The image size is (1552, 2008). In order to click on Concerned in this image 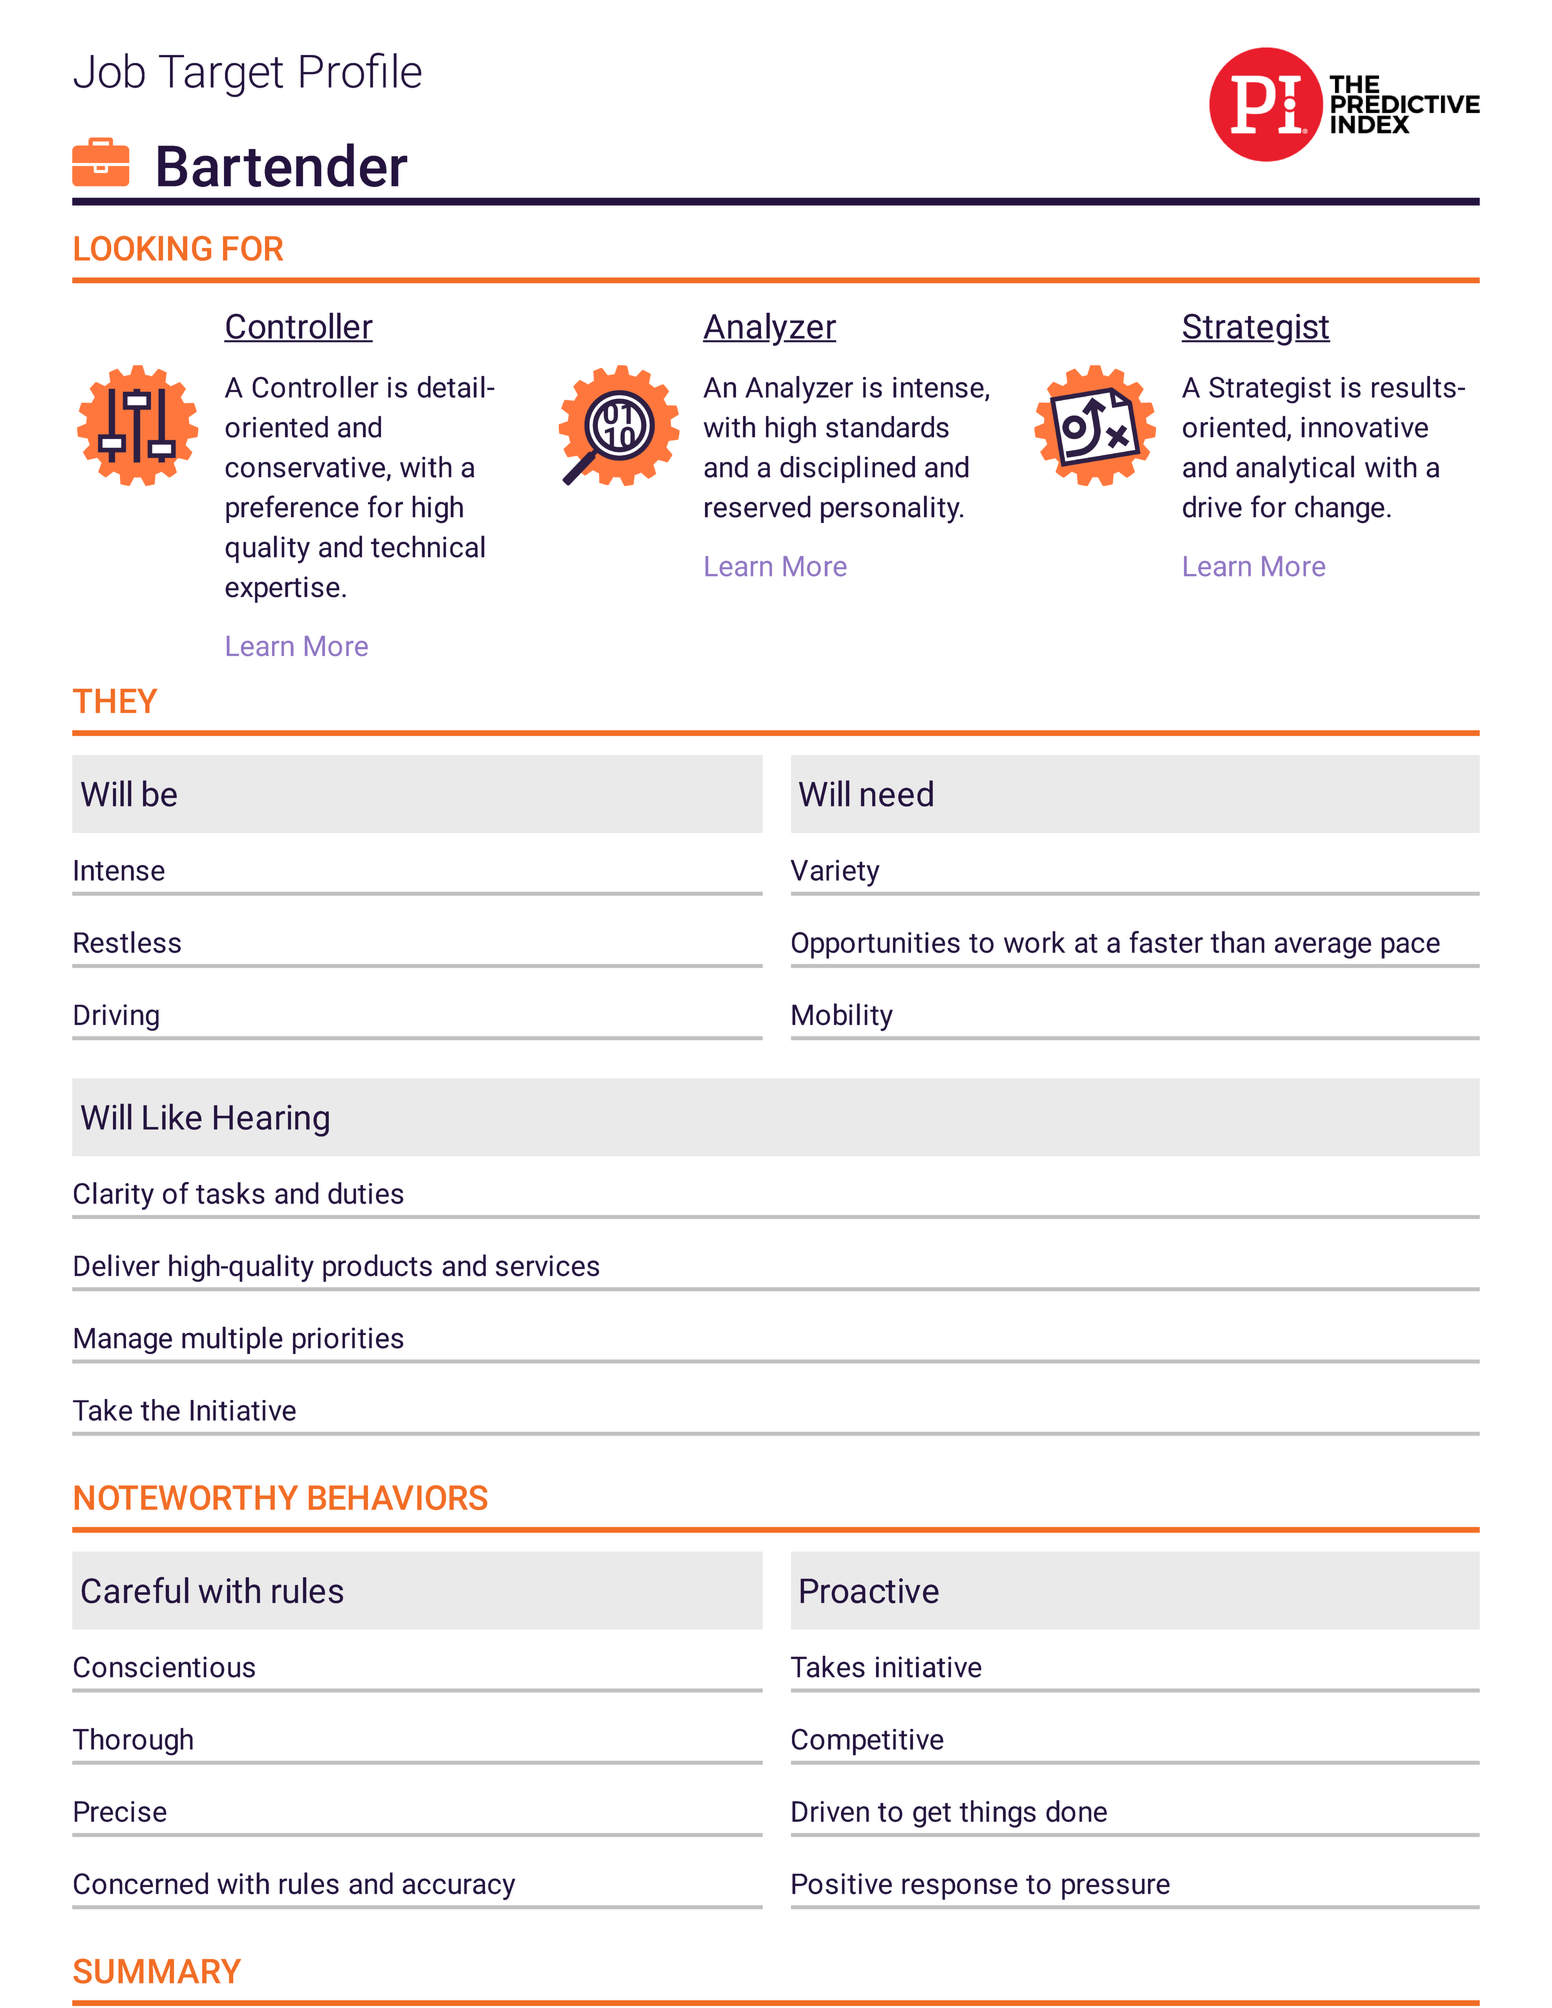, I will do `click(141, 1883)`.
